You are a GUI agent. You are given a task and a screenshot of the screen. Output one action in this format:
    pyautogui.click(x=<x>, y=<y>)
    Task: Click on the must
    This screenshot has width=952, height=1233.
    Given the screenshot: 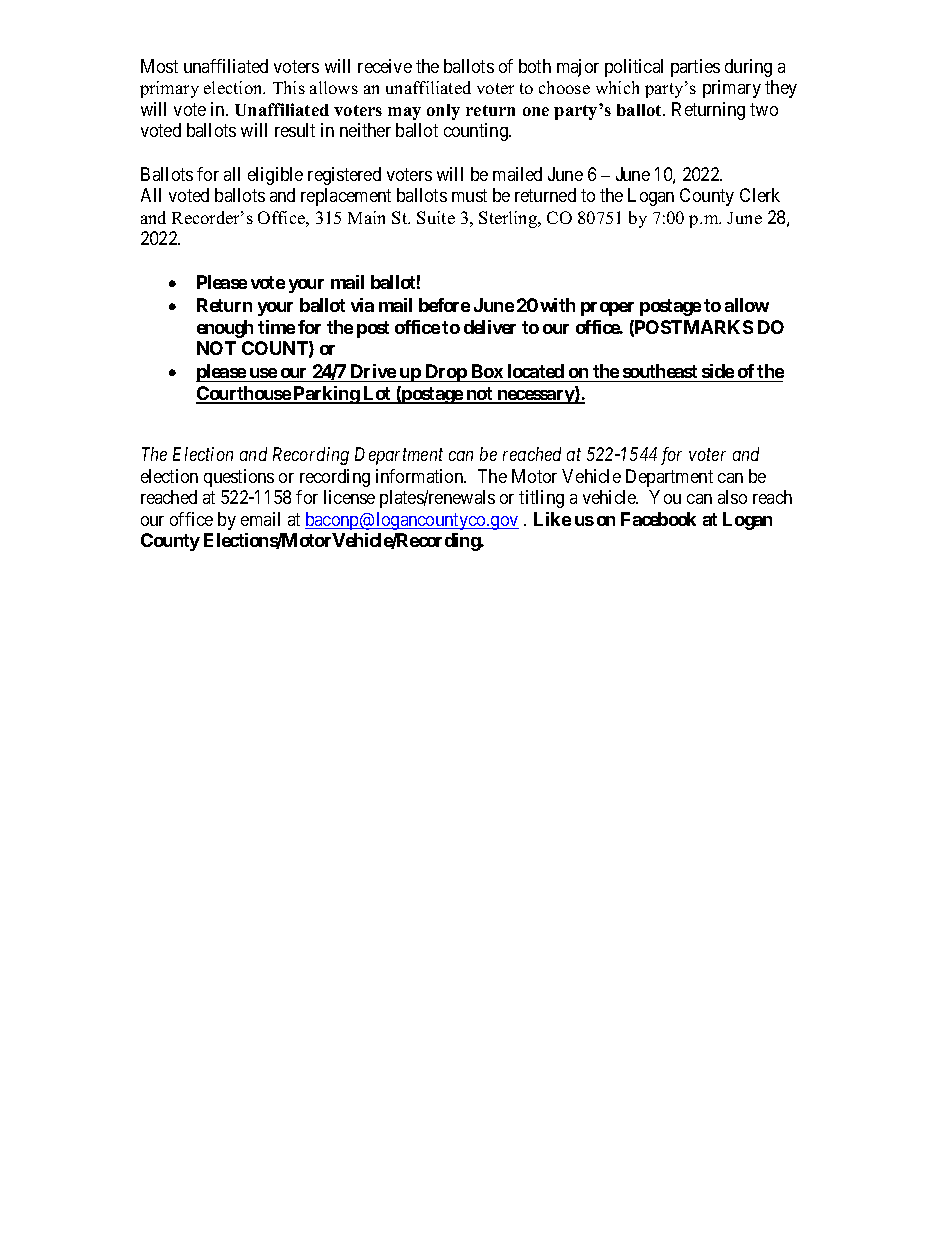 What is the action you would take?
    pyautogui.click(x=469, y=195)
